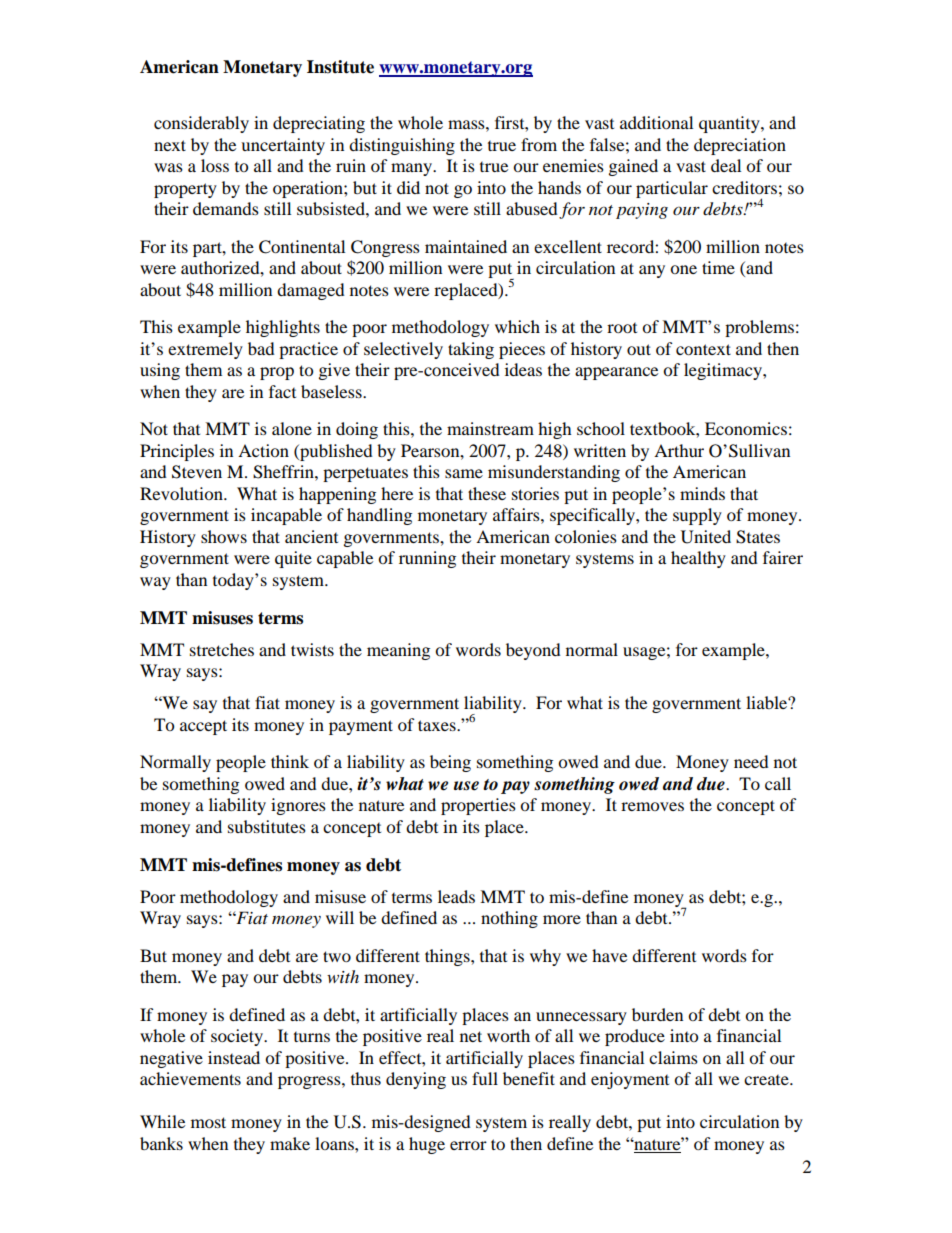  What do you see at coordinates (201, 124) in the page?
I see `considerably` at bounding box center [201, 124].
